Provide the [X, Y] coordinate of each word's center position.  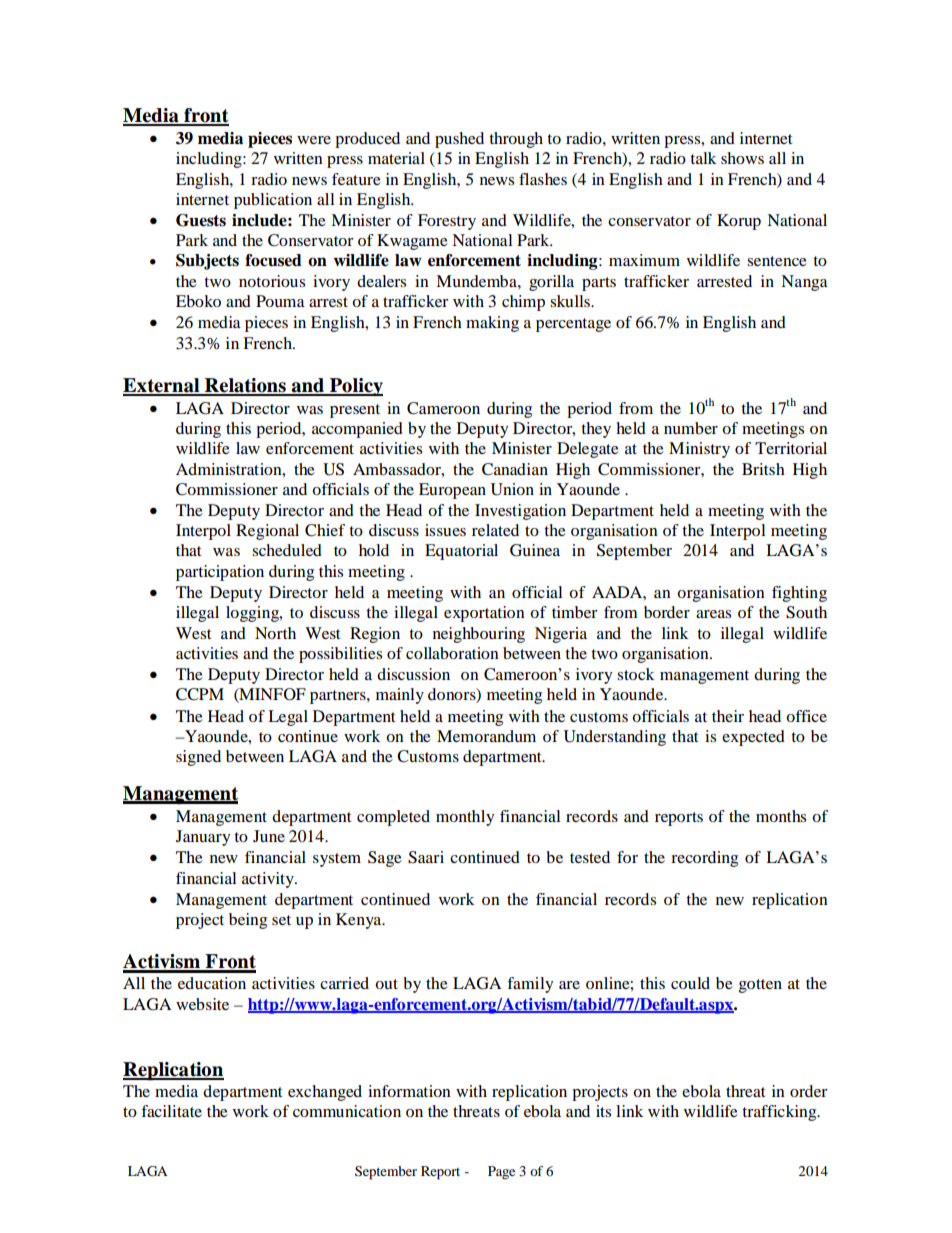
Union [512, 489]
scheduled [287, 550]
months [781, 816]
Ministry [699, 450]
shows [742, 158]
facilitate [171, 1111]
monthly [465, 818]
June [269, 836]
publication [273, 201]
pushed [459, 140]
